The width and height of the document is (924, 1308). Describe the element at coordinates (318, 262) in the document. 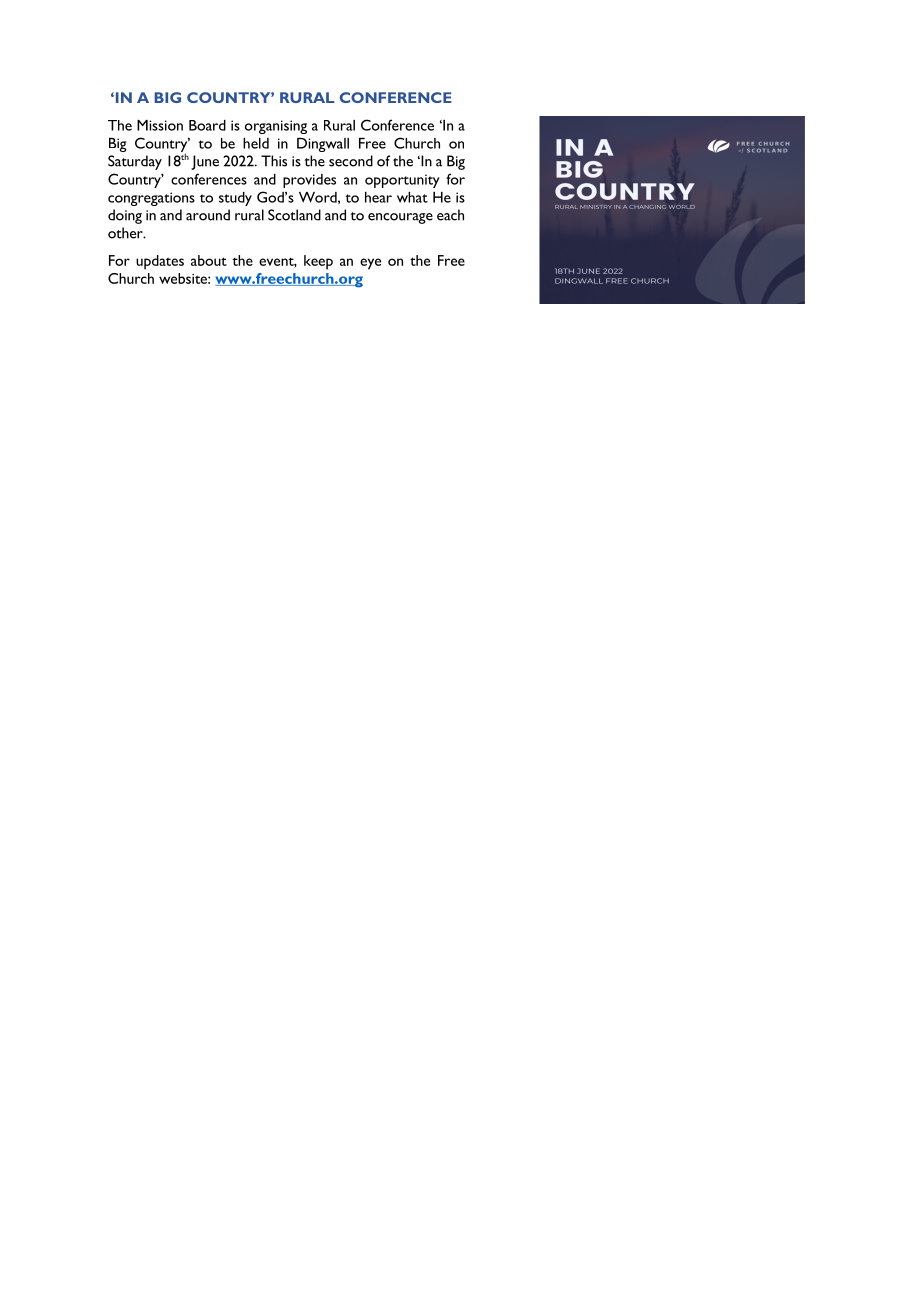

I see `keep` at that location.
